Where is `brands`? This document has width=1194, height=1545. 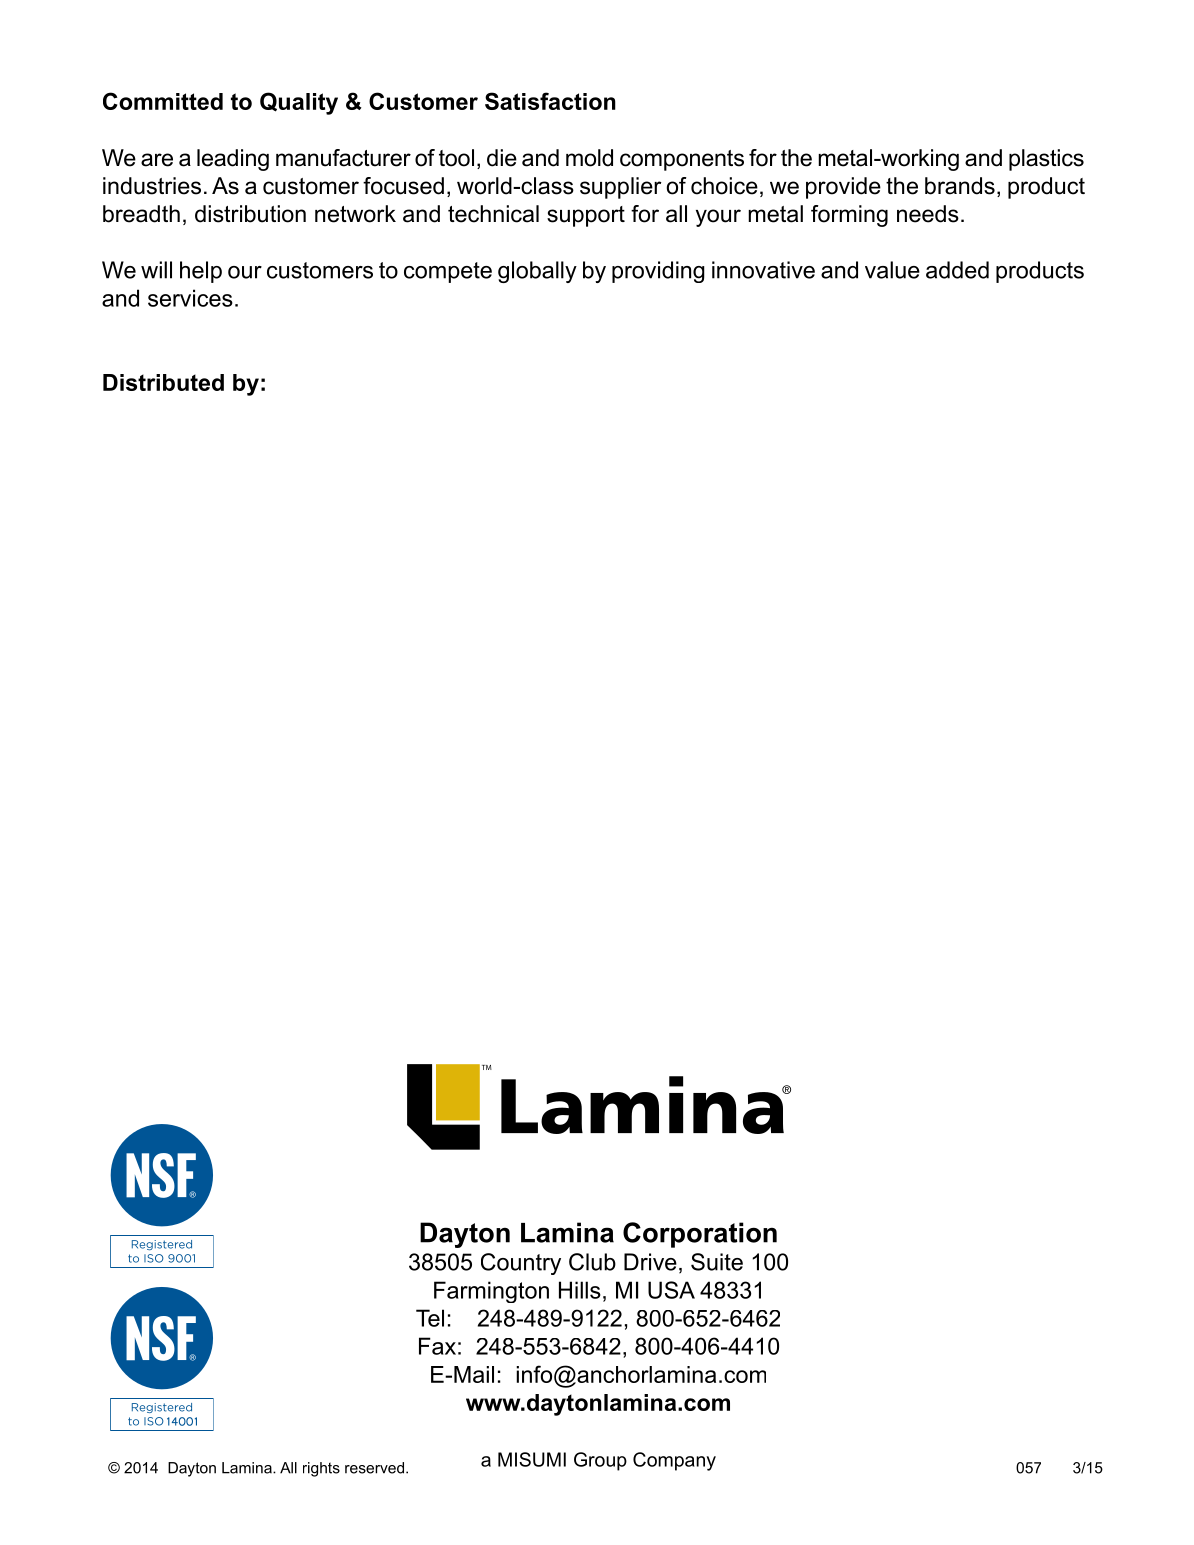 brands is located at coordinates (960, 186).
